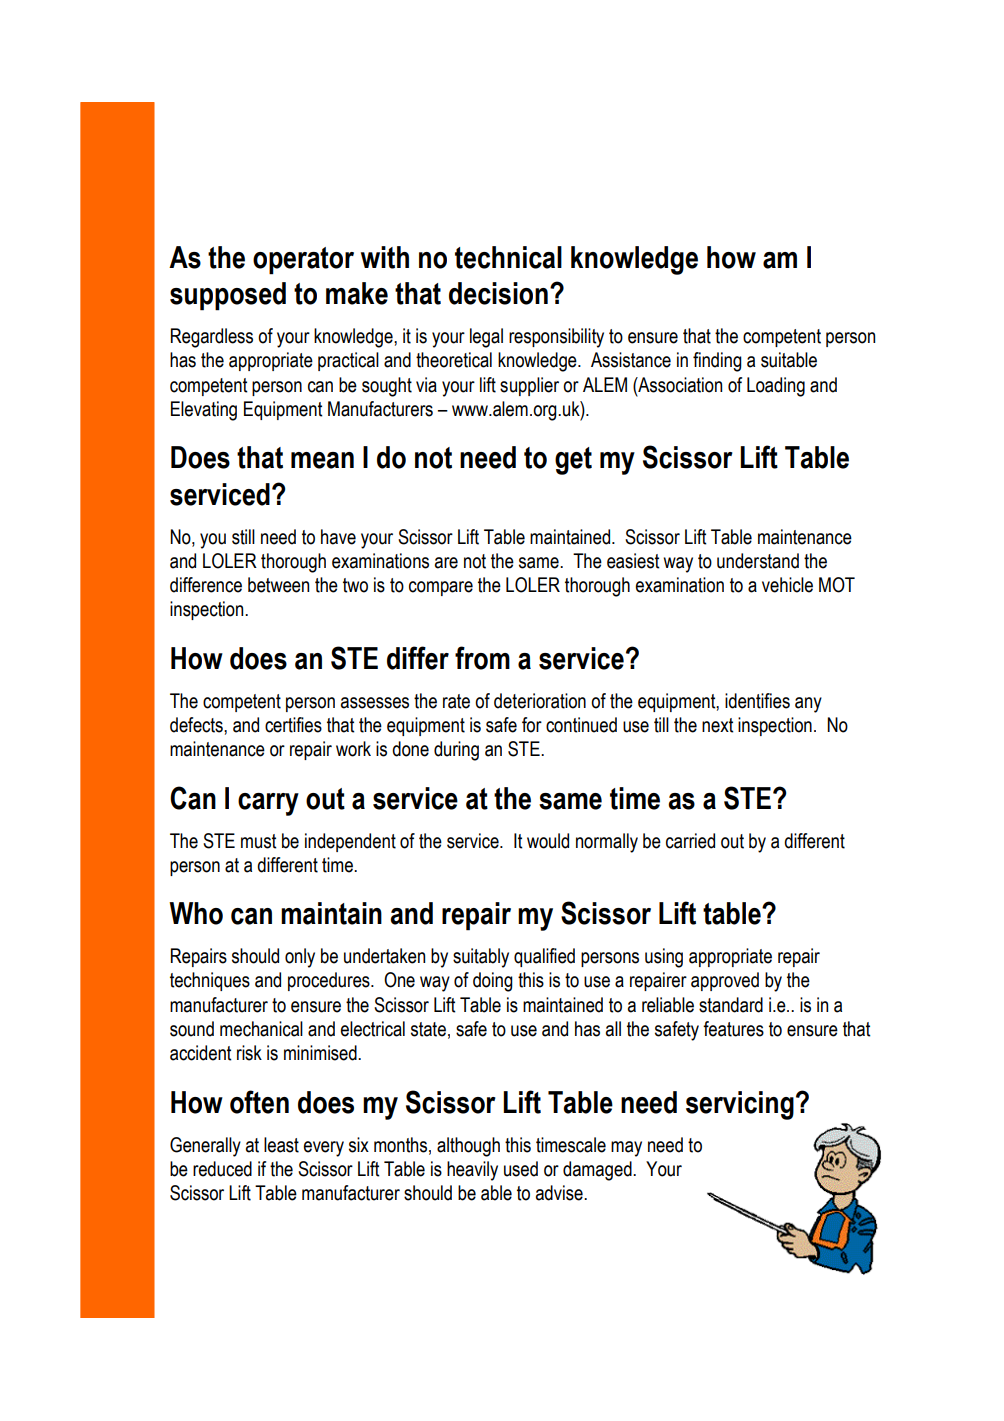 The height and width of the screenshot is (1421, 1004). What do you see at coordinates (690, 841) in the screenshot?
I see `carried` at bounding box center [690, 841].
